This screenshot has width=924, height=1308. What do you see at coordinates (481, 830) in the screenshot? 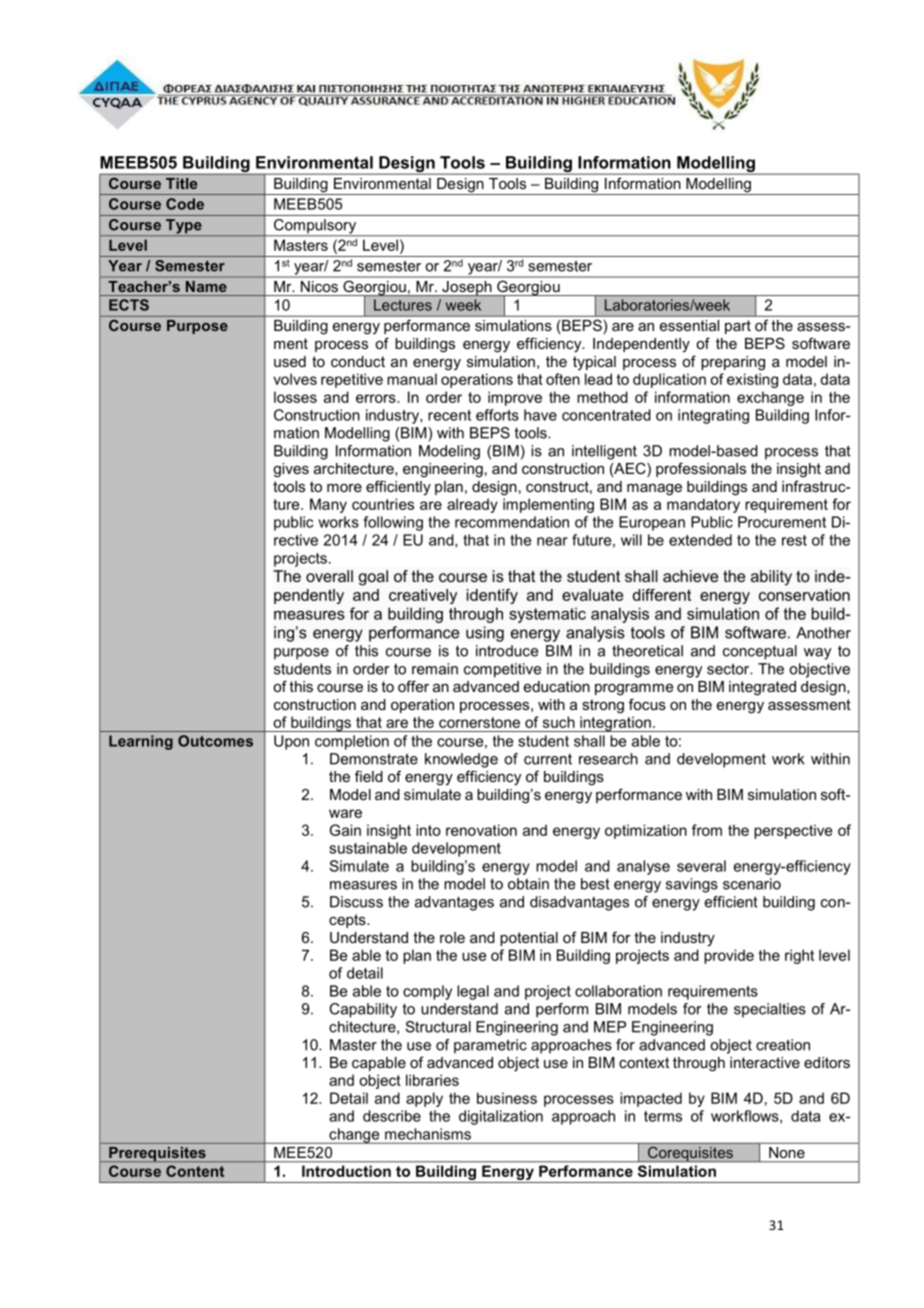
I see `renovation` at bounding box center [481, 830].
